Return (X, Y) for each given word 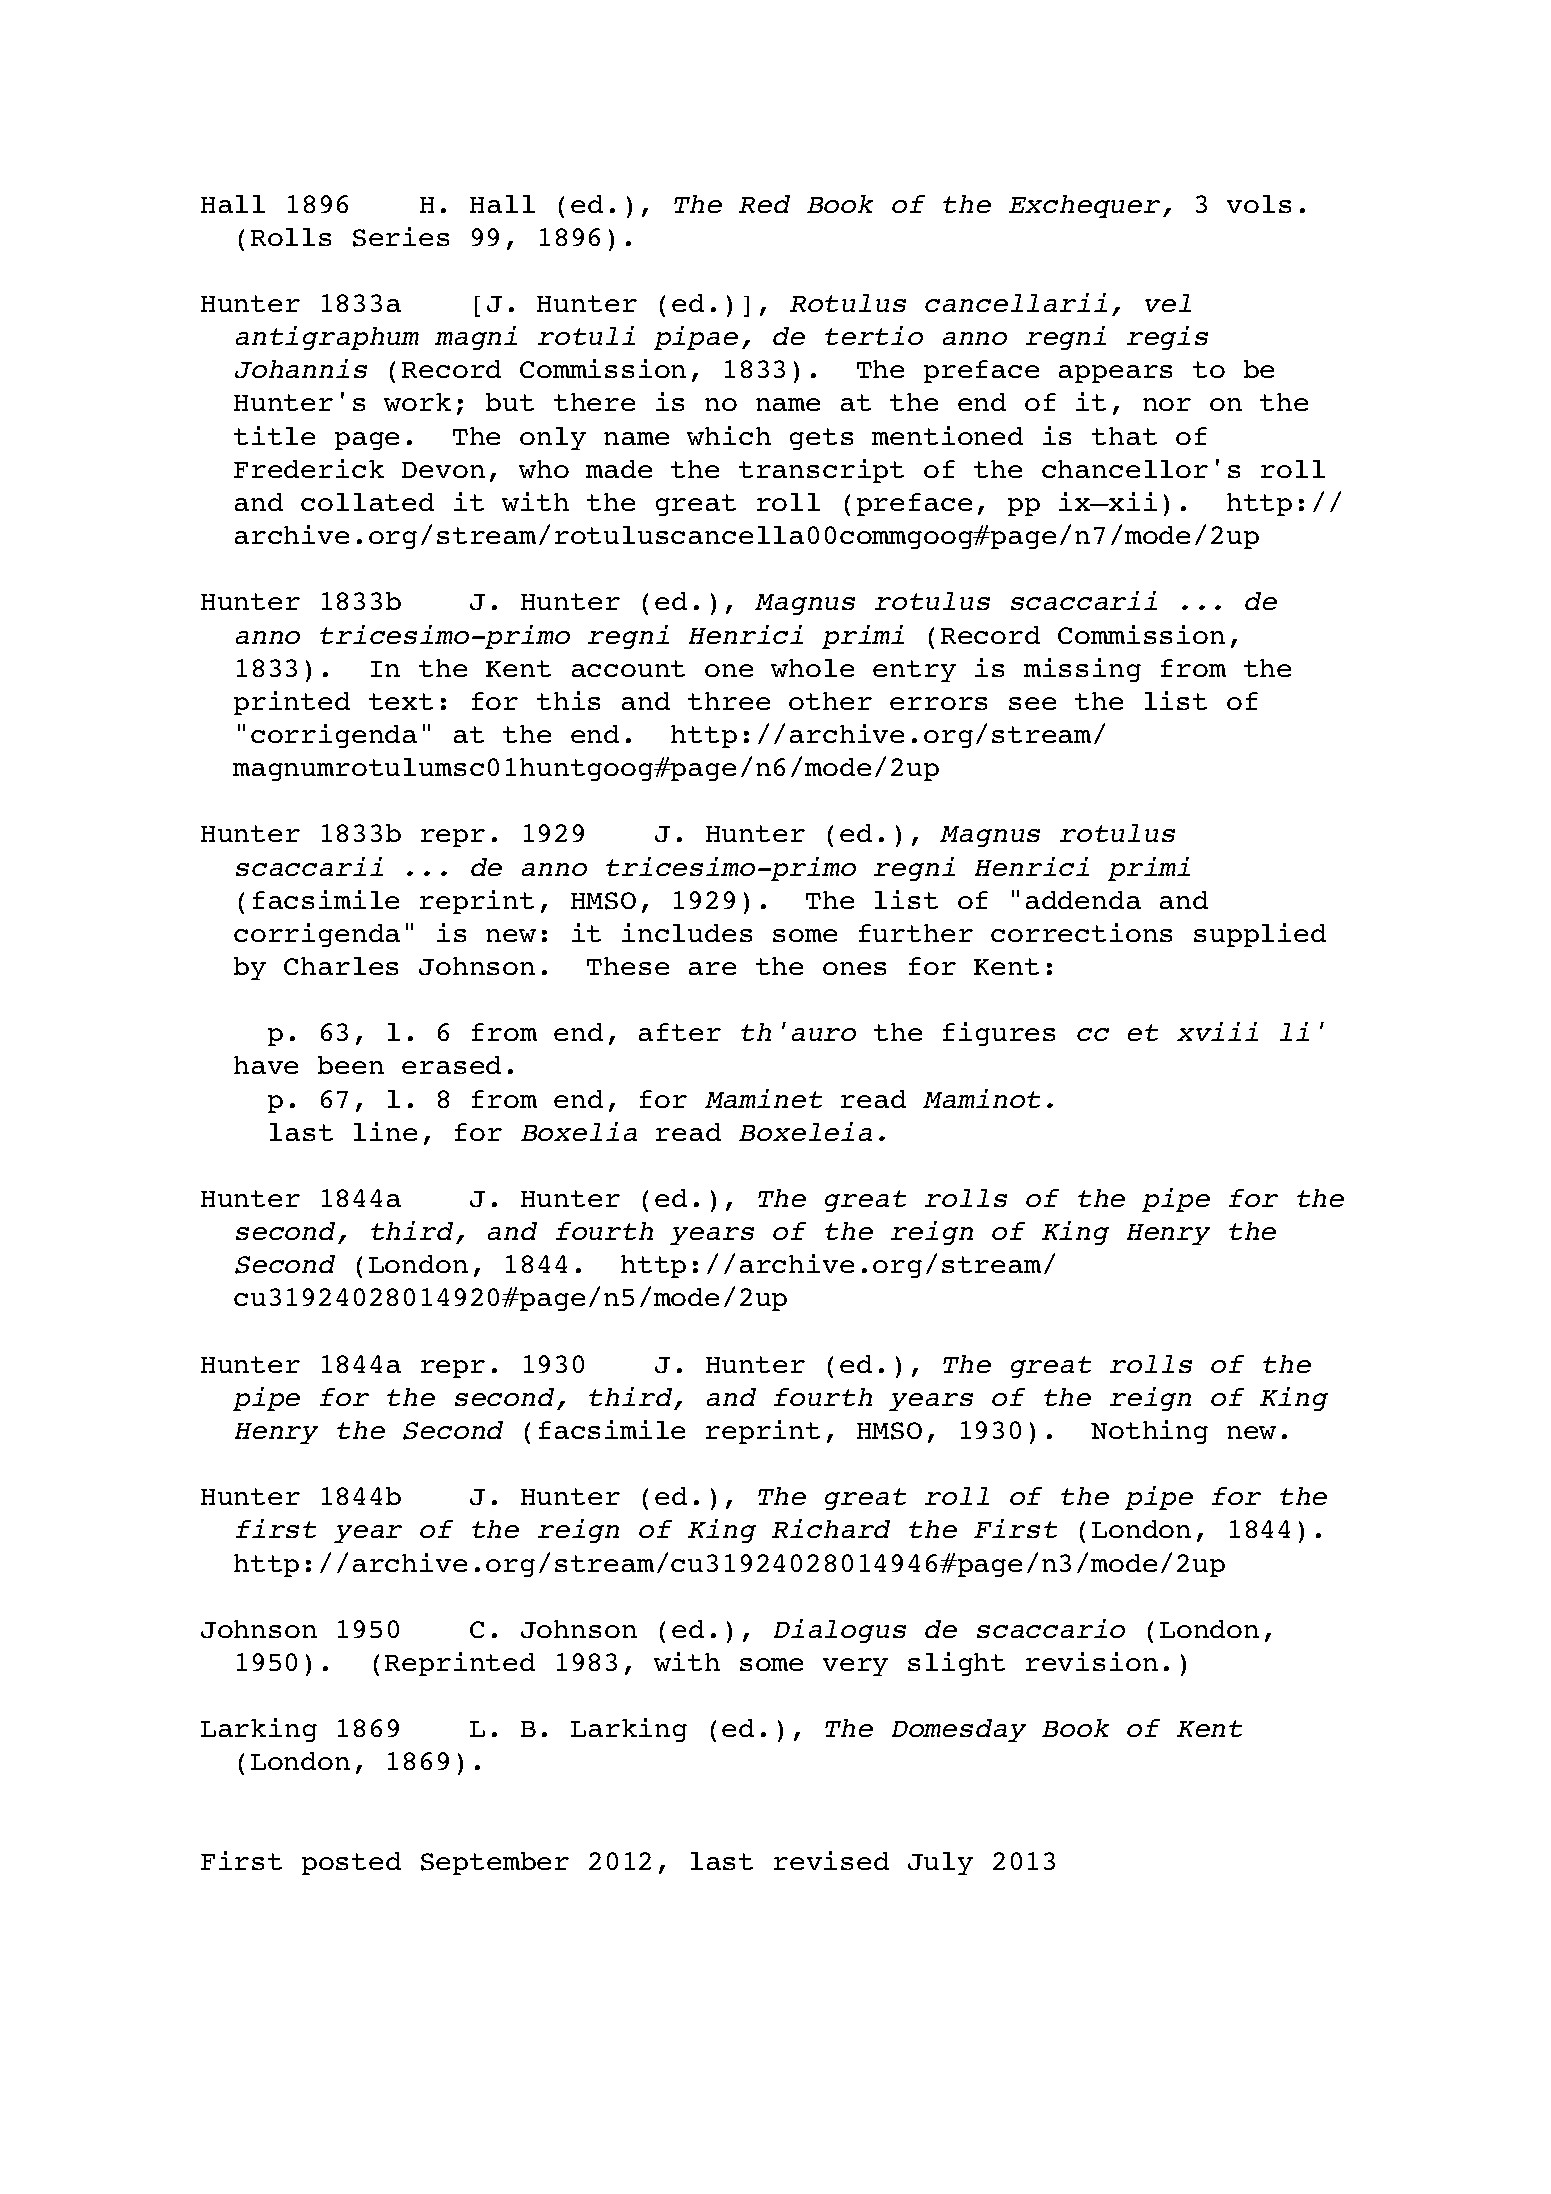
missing (1082, 670)
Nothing (1149, 1432)
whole (812, 668)
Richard (831, 1528)
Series (401, 237)
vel (1168, 303)
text (401, 701)
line (385, 1131)
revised (831, 1860)
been (351, 1065)
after (680, 1032)
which (729, 435)
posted (351, 1863)
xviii (1217, 1031)
